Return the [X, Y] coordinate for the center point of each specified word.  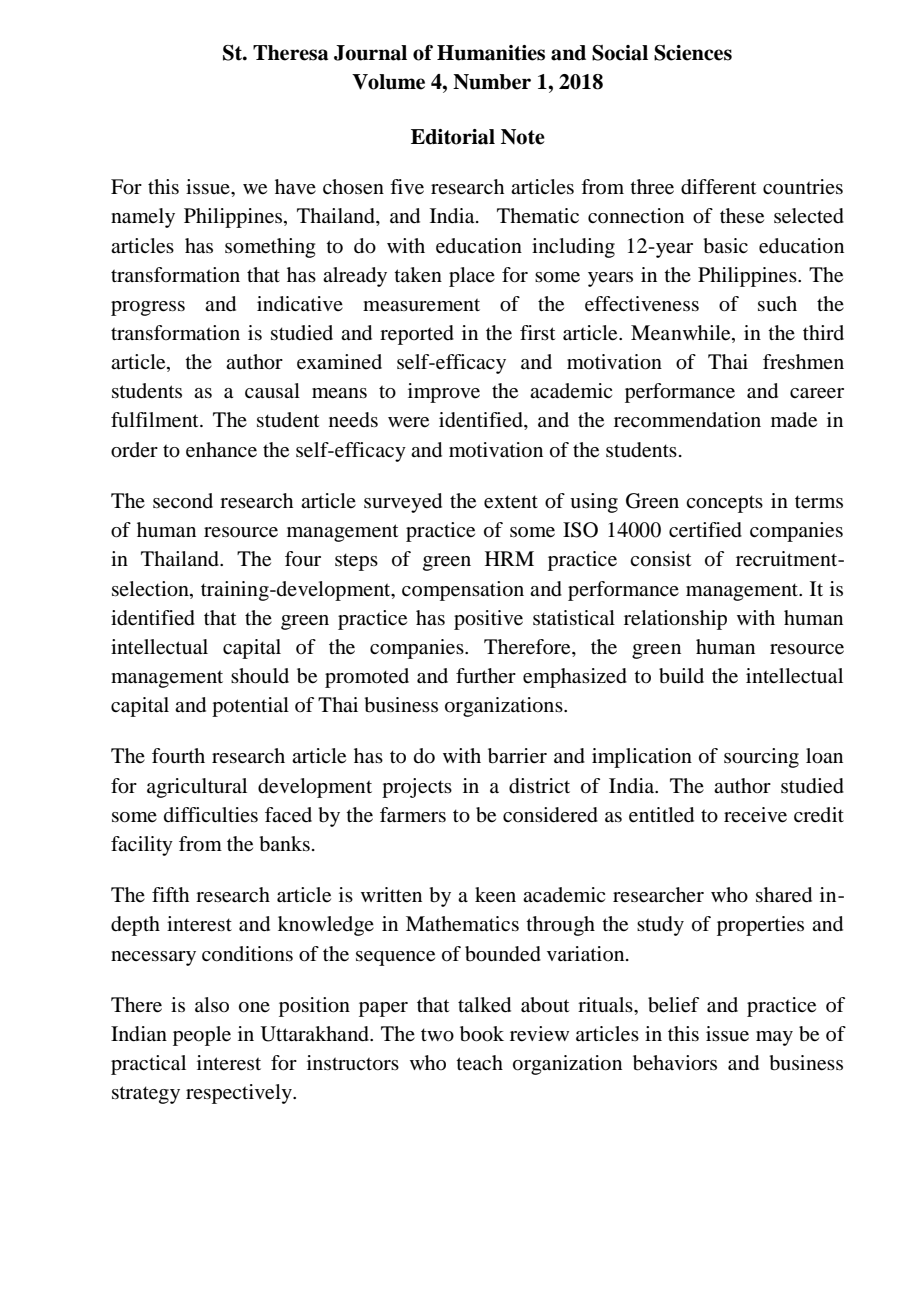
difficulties [211, 814]
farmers [413, 815]
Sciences [693, 53]
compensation [463, 591]
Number [492, 82]
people [202, 1036]
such [777, 303]
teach [479, 1063]
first [538, 332]
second [183, 501]
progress [148, 308]
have [295, 187]
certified [705, 530]
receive [755, 815]
